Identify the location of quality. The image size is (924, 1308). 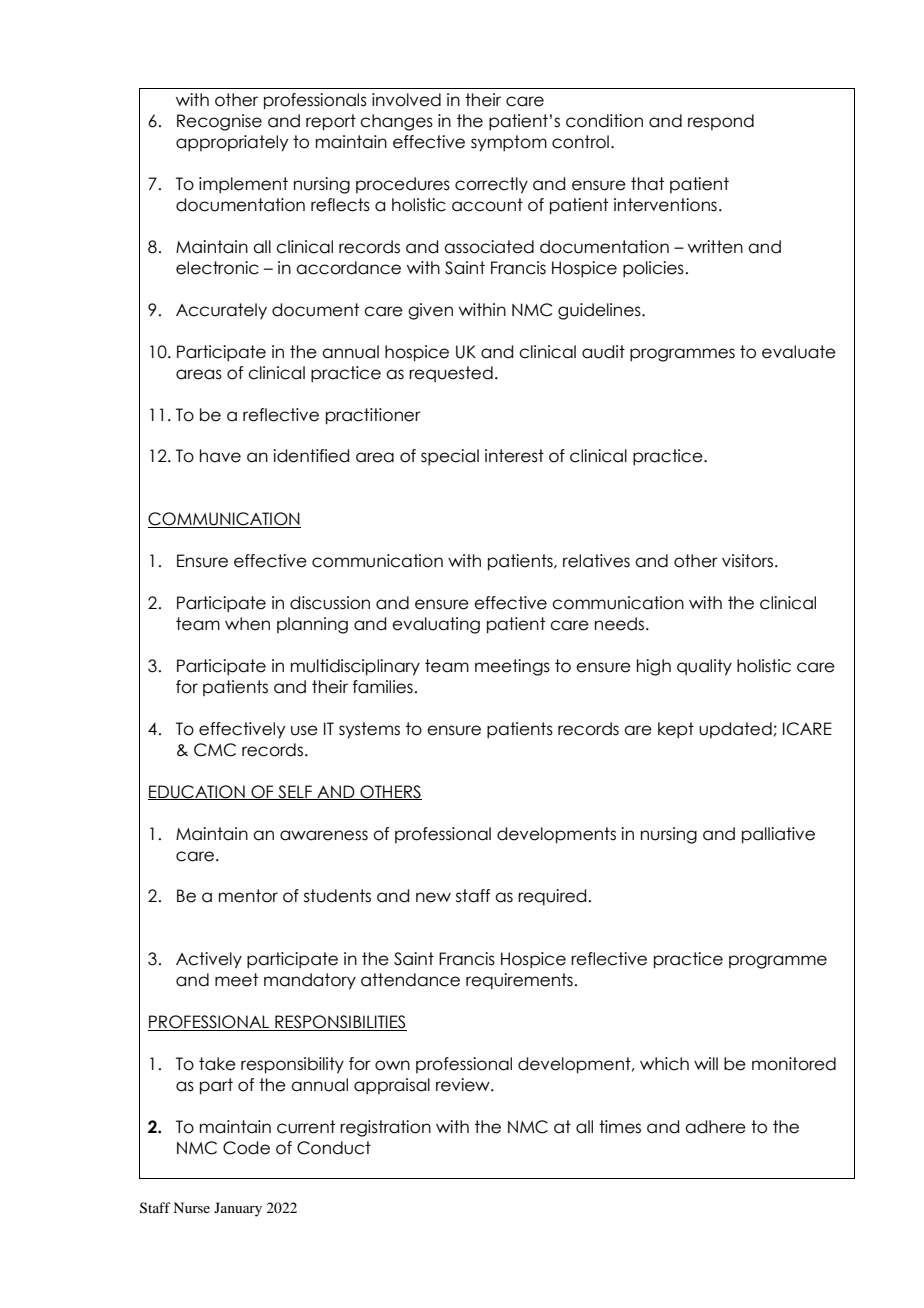
(704, 667).
